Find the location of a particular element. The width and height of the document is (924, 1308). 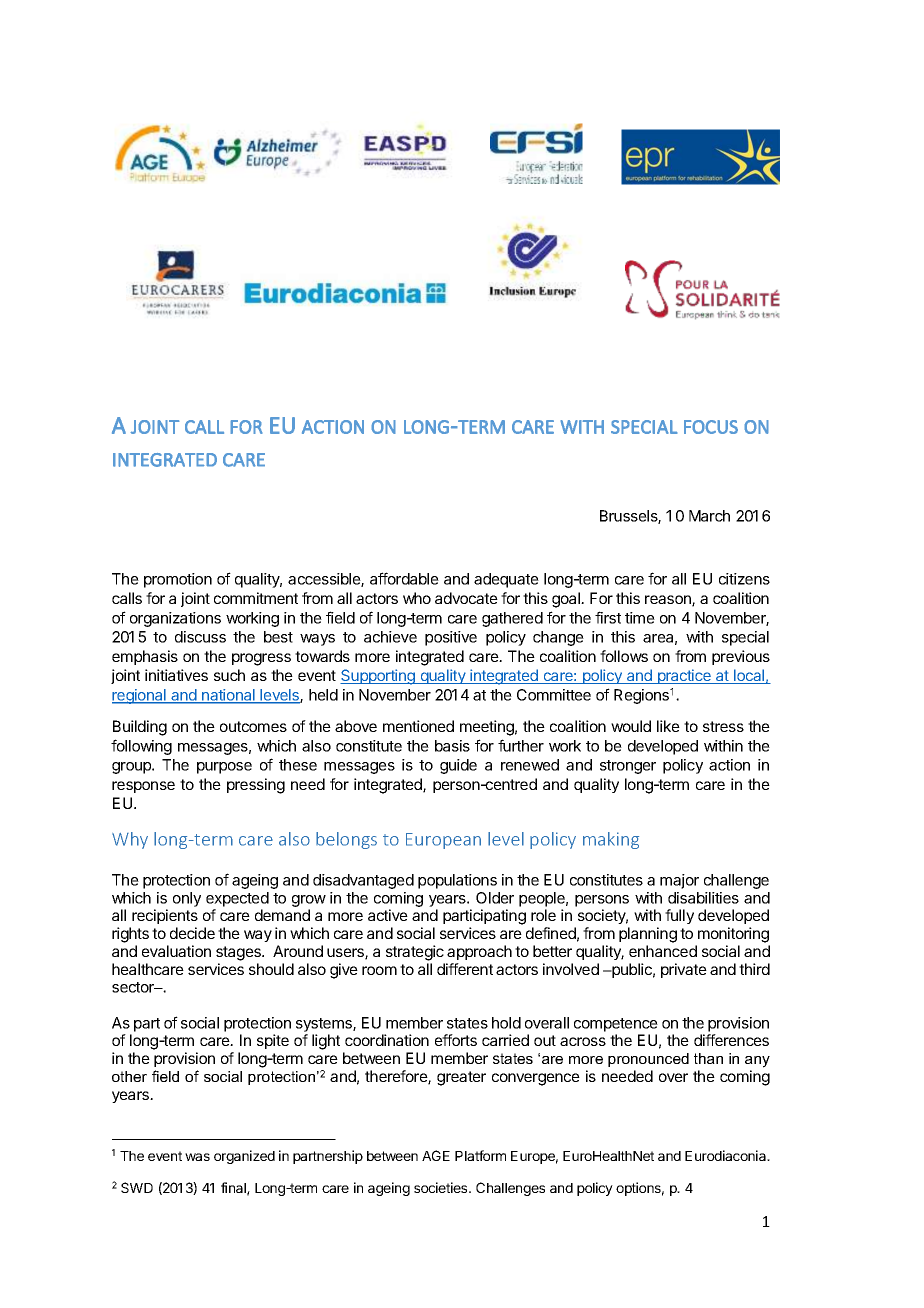

was is located at coordinates (197, 1157).
